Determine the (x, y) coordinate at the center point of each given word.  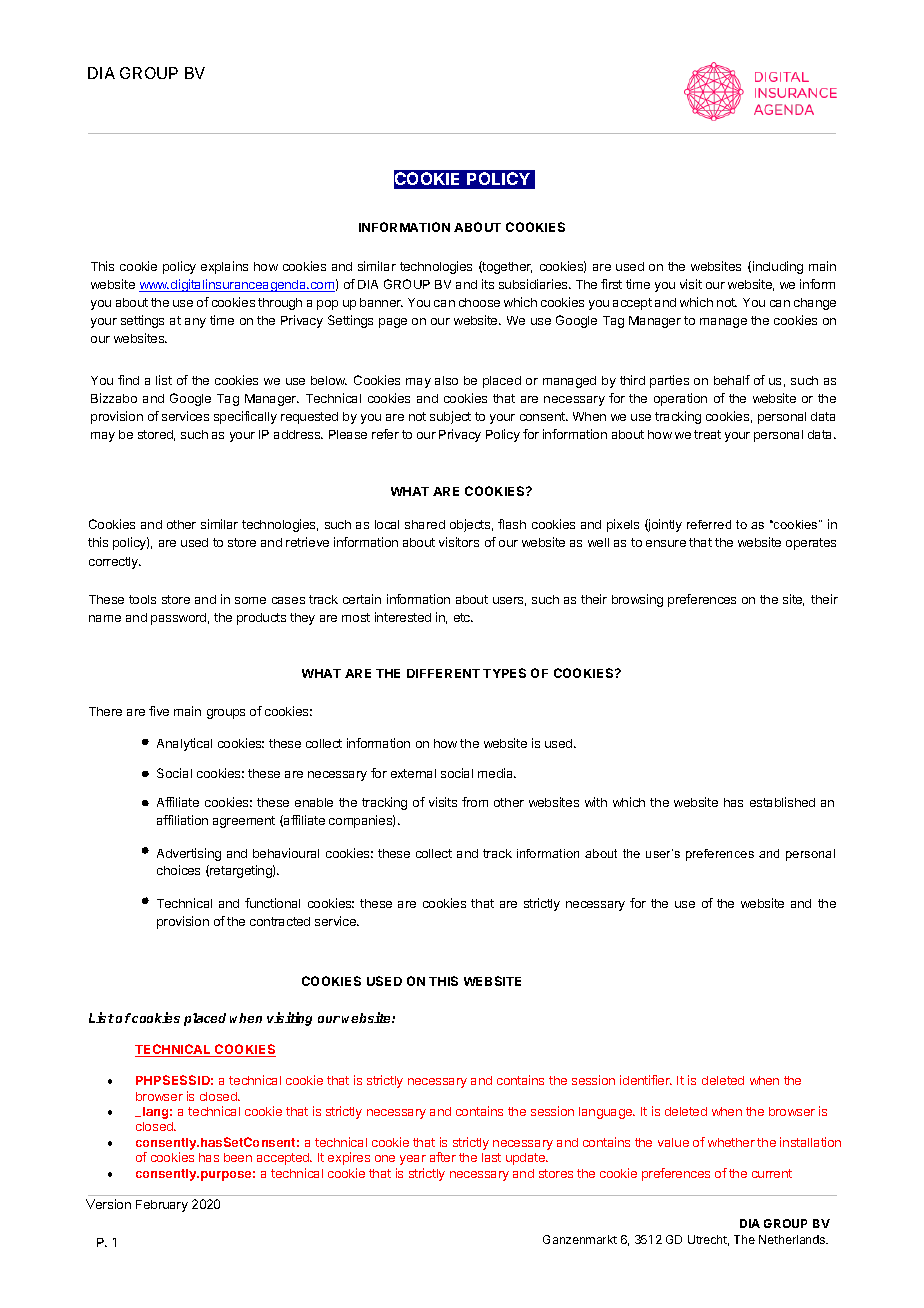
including (778, 267)
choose (479, 302)
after (443, 1157)
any (195, 323)
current (772, 1173)
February (162, 1206)
